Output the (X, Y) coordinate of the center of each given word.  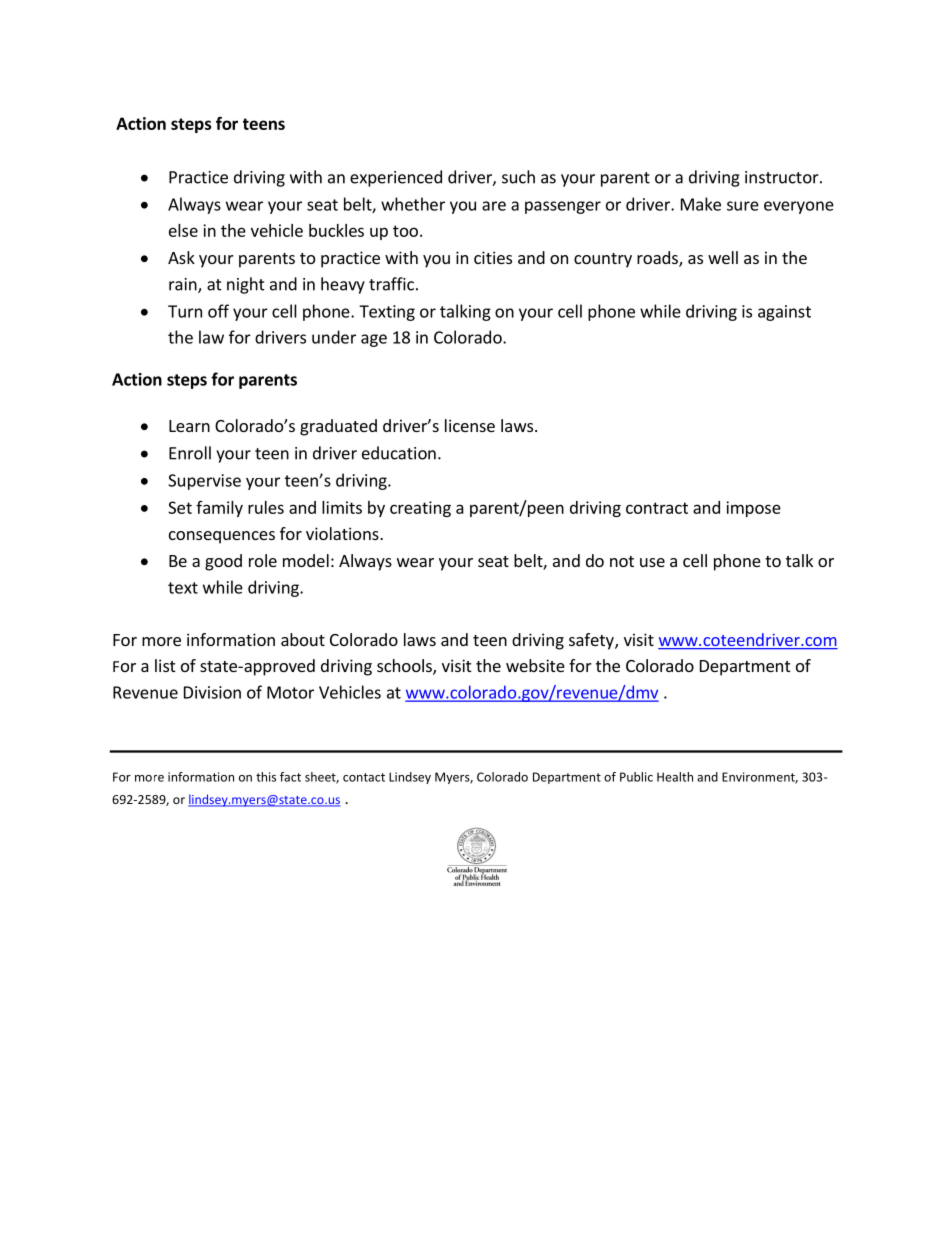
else (183, 230)
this (266, 777)
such (518, 177)
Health (675, 777)
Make (701, 204)
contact (364, 777)
